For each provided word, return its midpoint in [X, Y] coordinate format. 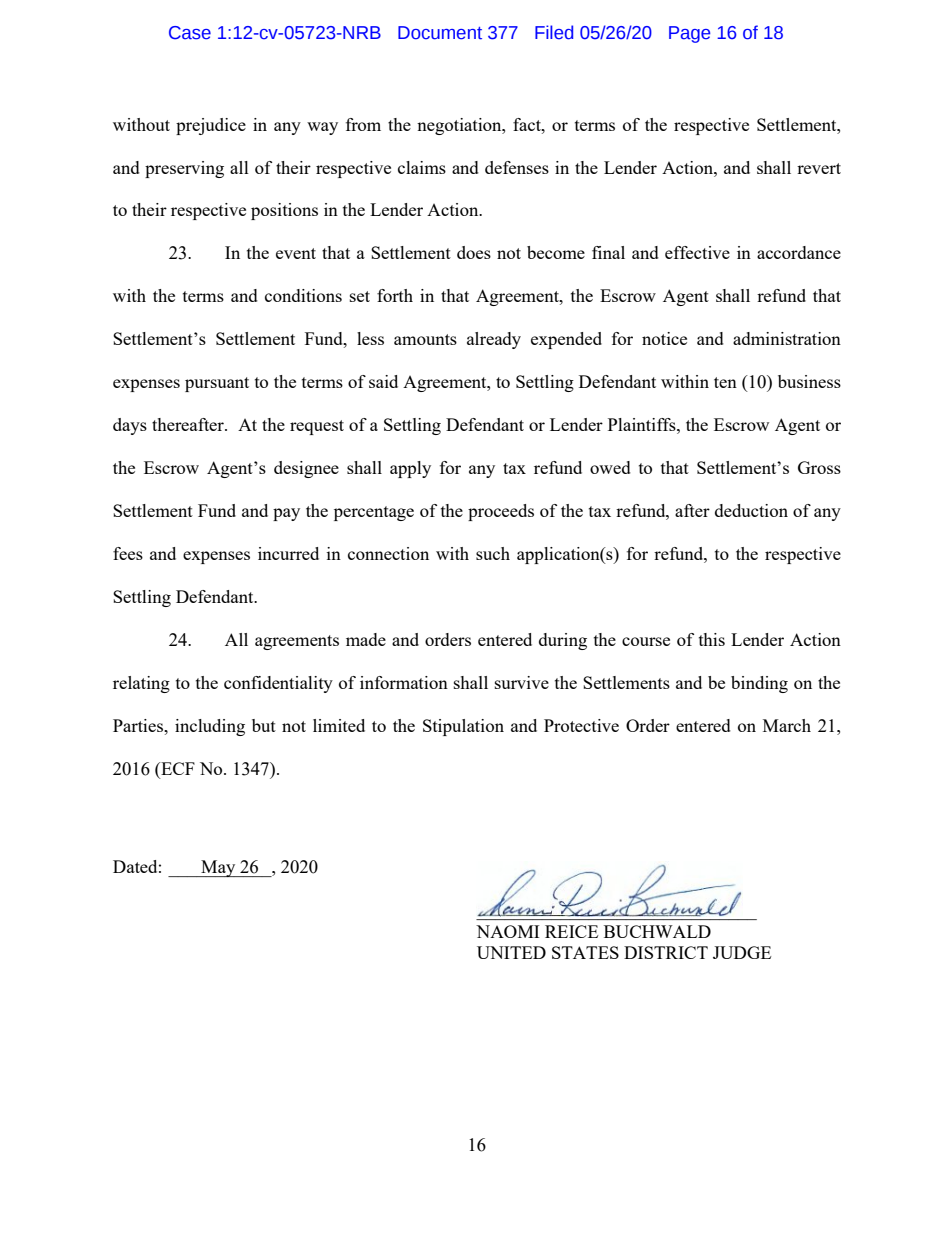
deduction [751, 510]
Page [689, 34]
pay [286, 514]
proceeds [501, 512]
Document [440, 33]
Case [190, 33]
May [218, 868]
